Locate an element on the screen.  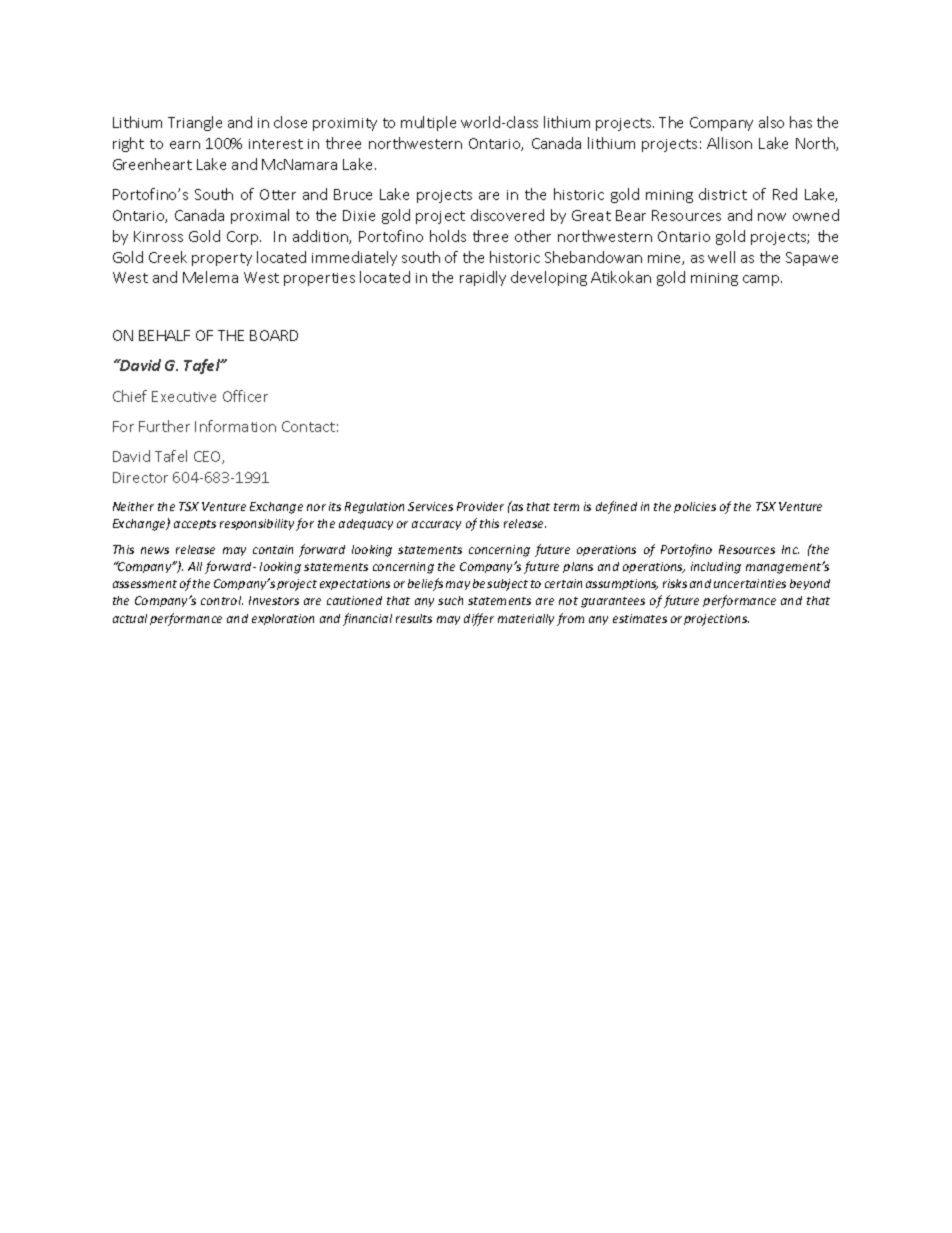
Provider is located at coordinates (480, 506).
